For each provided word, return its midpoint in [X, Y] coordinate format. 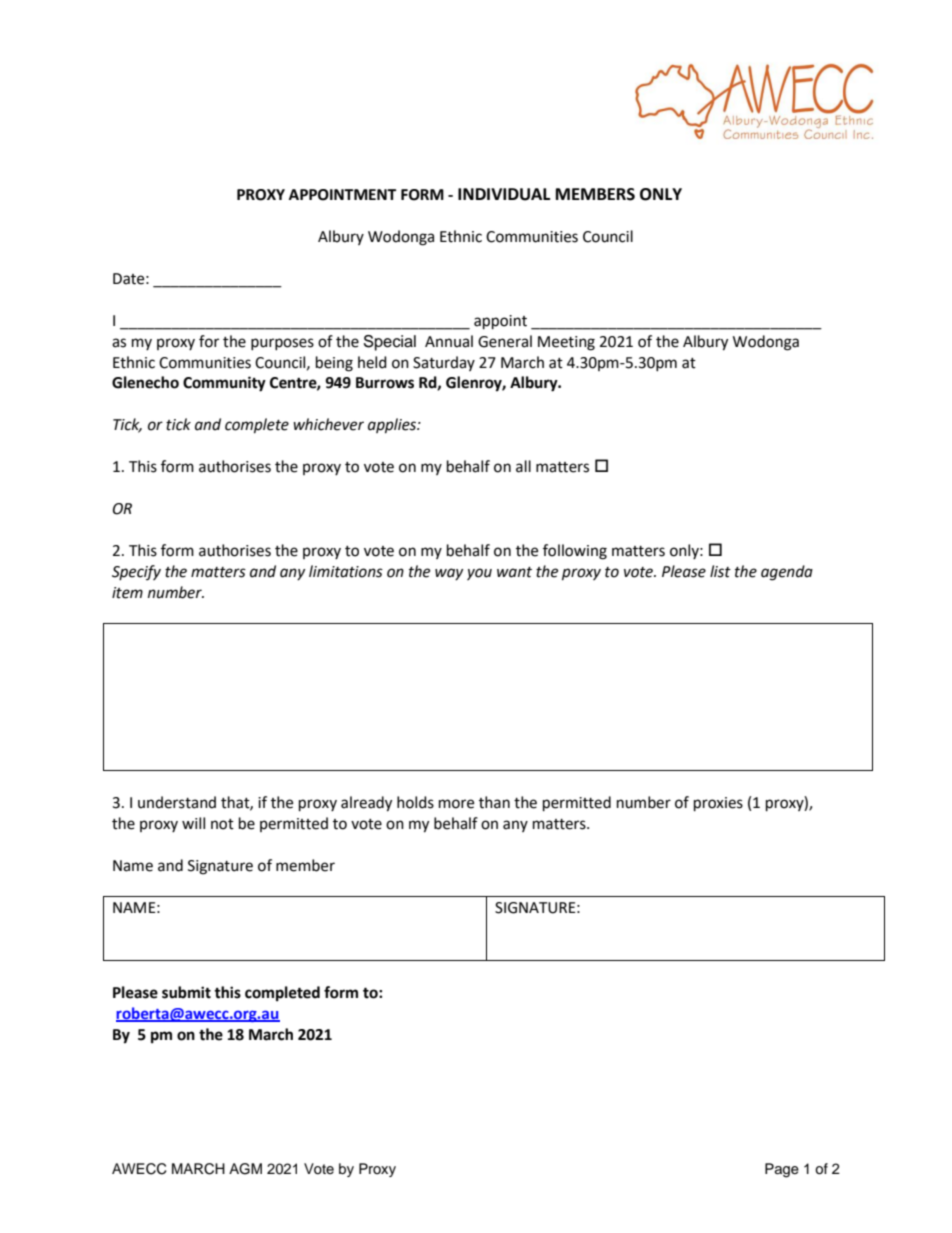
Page [782, 1170]
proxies [718, 804]
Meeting [566, 343]
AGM [245, 1169]
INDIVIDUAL [504, 194]
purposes [282, 344]
